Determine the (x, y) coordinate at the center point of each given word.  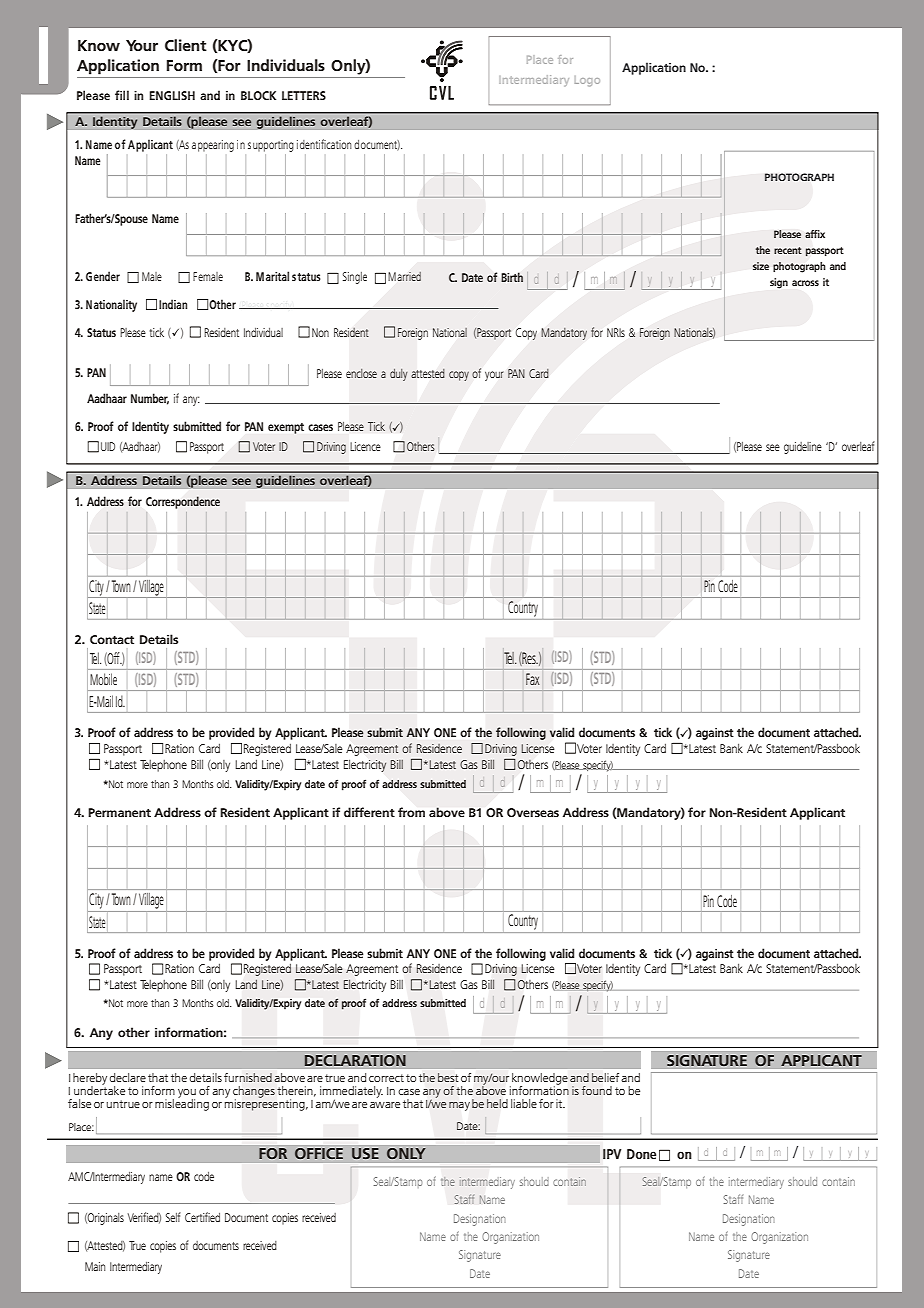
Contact (112, 639)
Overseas (533, 812)
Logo (587, 81)
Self (173, 1217)
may (459, 1106)
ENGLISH (172, 95)
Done (641, 1154)
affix (815, 234)
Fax (533, 679)
